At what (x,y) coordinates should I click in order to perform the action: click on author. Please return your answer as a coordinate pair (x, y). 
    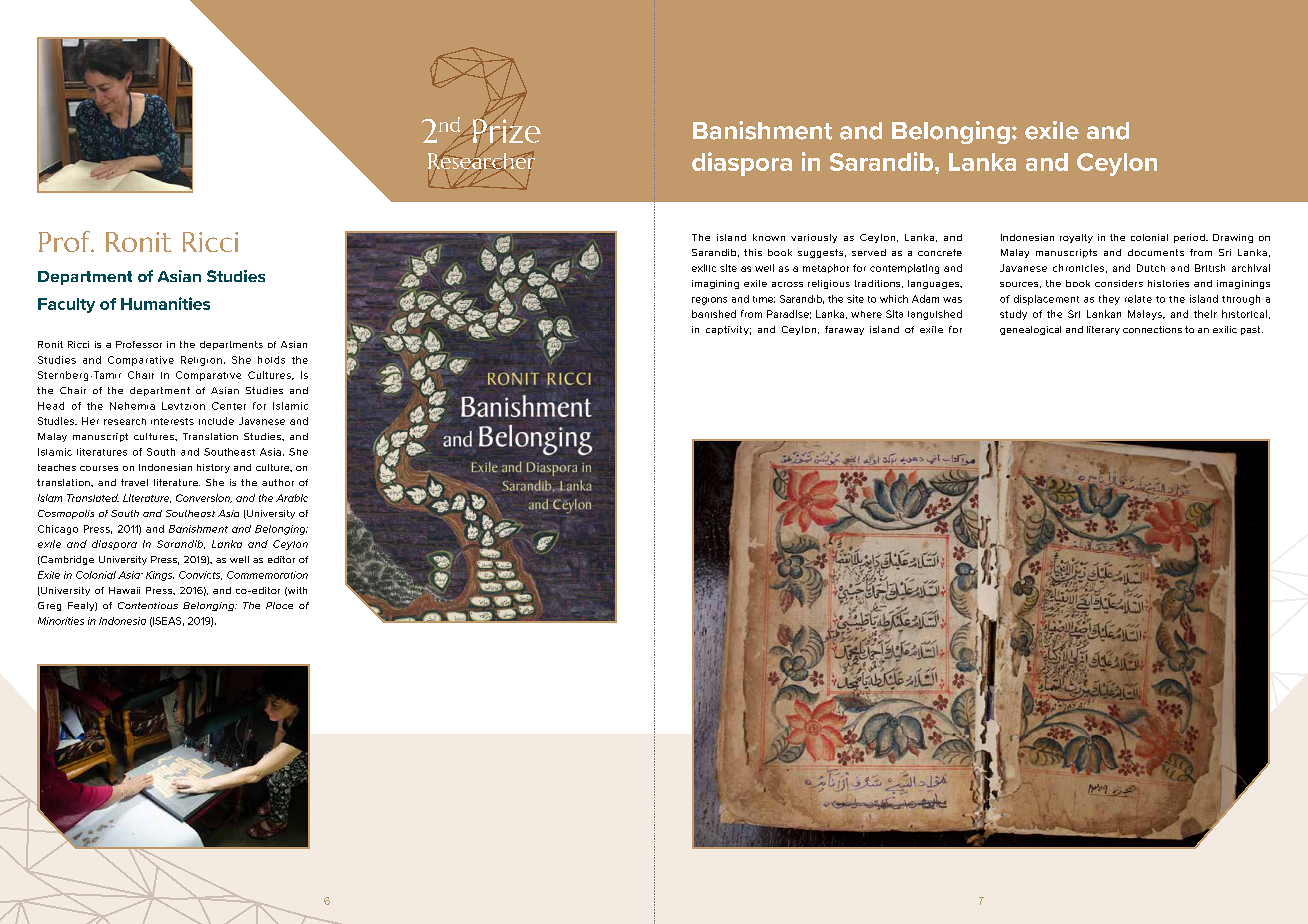
    Looking at the image, I should click on (278, 482).
